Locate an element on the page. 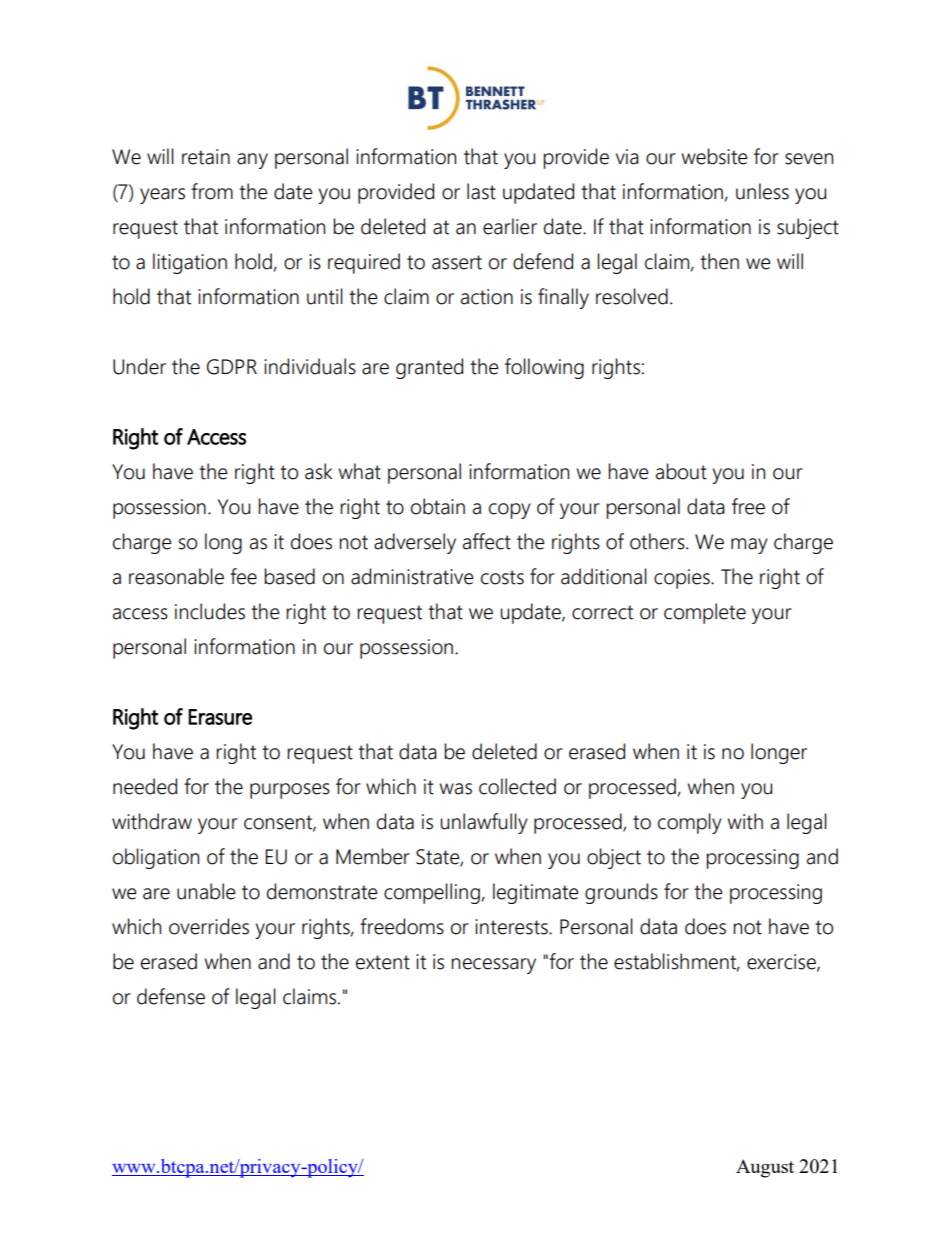  defense is located at coordinates (171, 996).
